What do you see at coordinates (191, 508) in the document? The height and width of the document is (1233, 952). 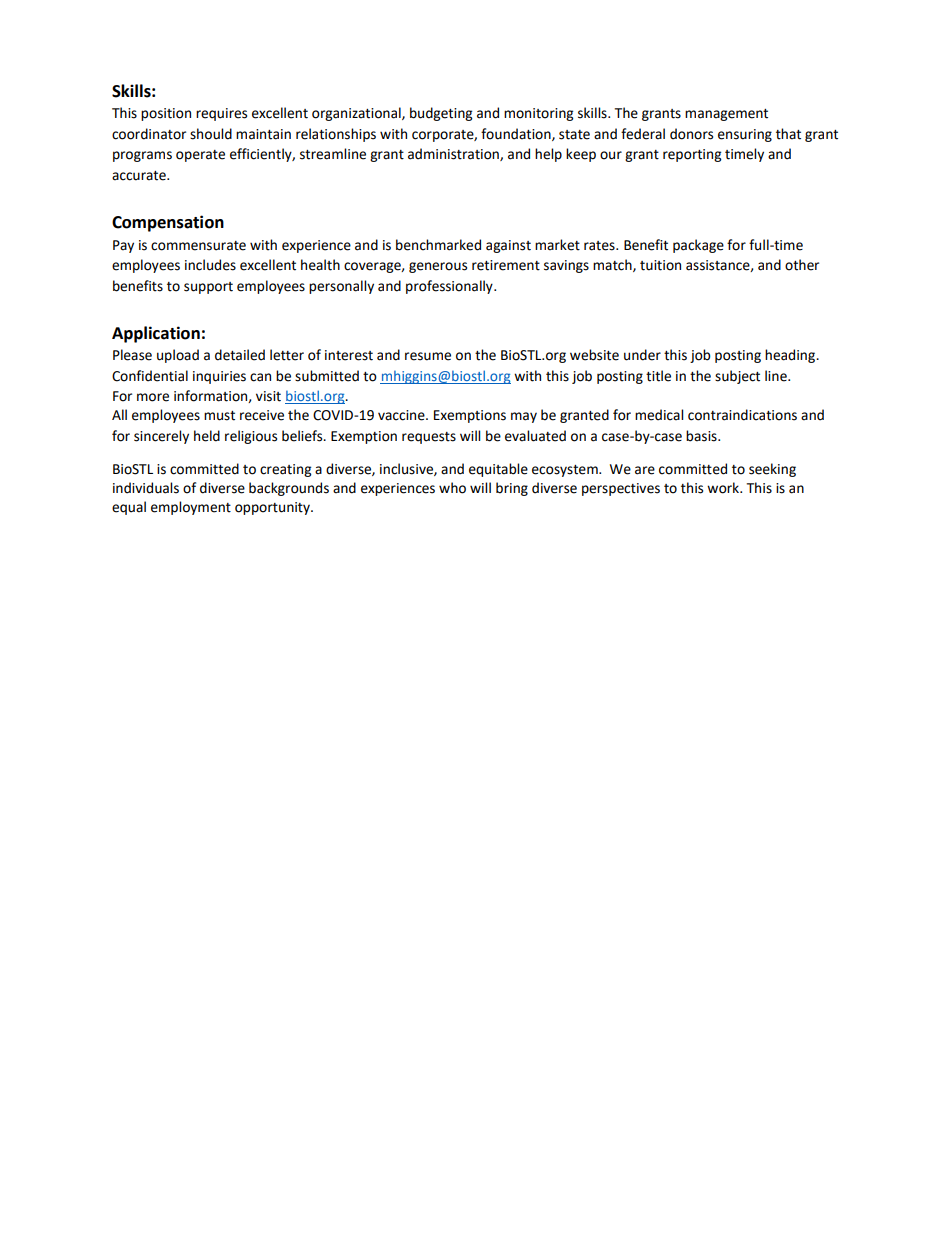 I see `employment` at bounding box center [191, 508].
